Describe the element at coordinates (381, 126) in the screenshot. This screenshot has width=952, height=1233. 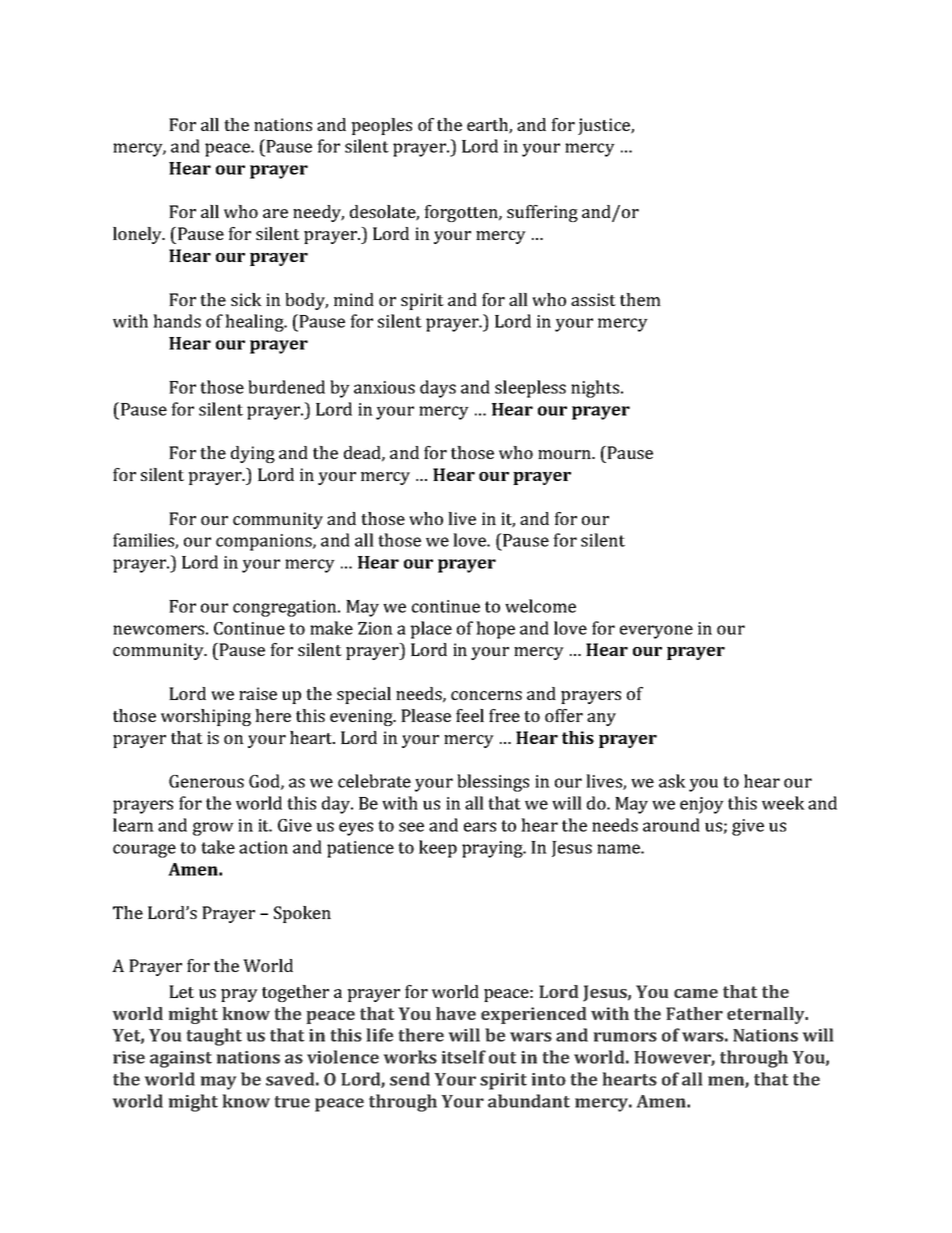
I see `peoples` at that location.
